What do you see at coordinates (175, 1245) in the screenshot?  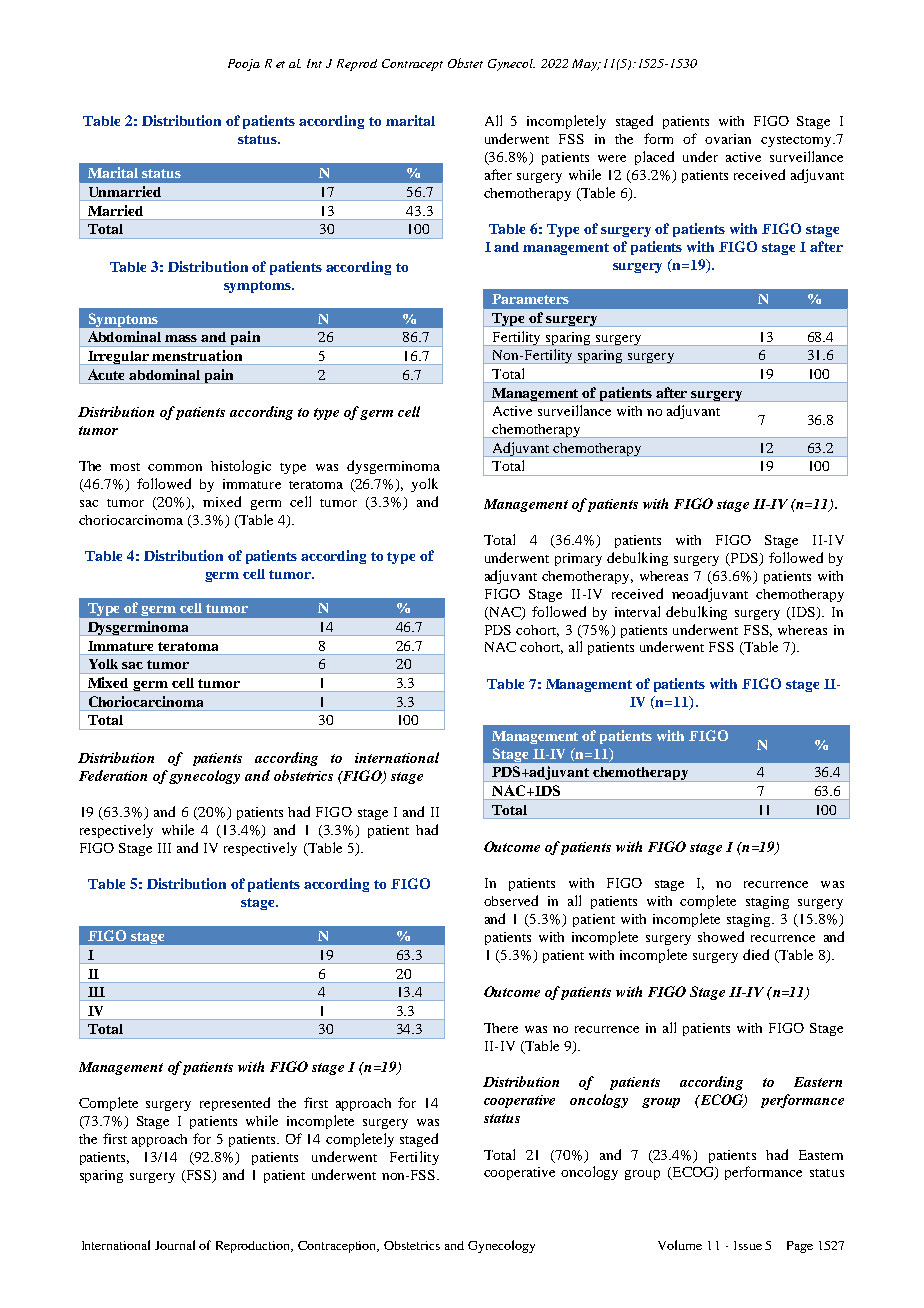 I see `Journal` at bounding box center [175, 1245].
